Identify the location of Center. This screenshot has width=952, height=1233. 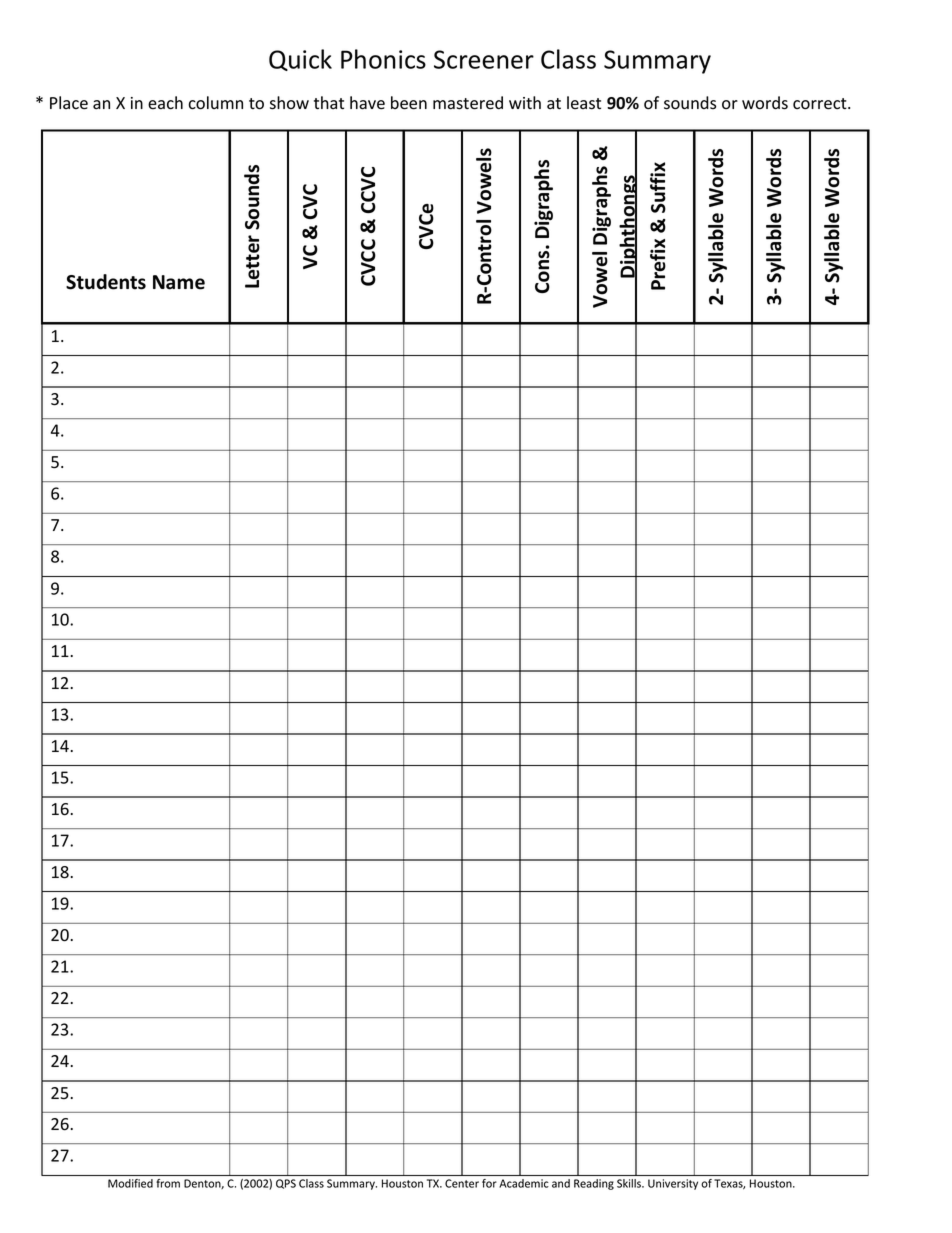
(462, 1183).
